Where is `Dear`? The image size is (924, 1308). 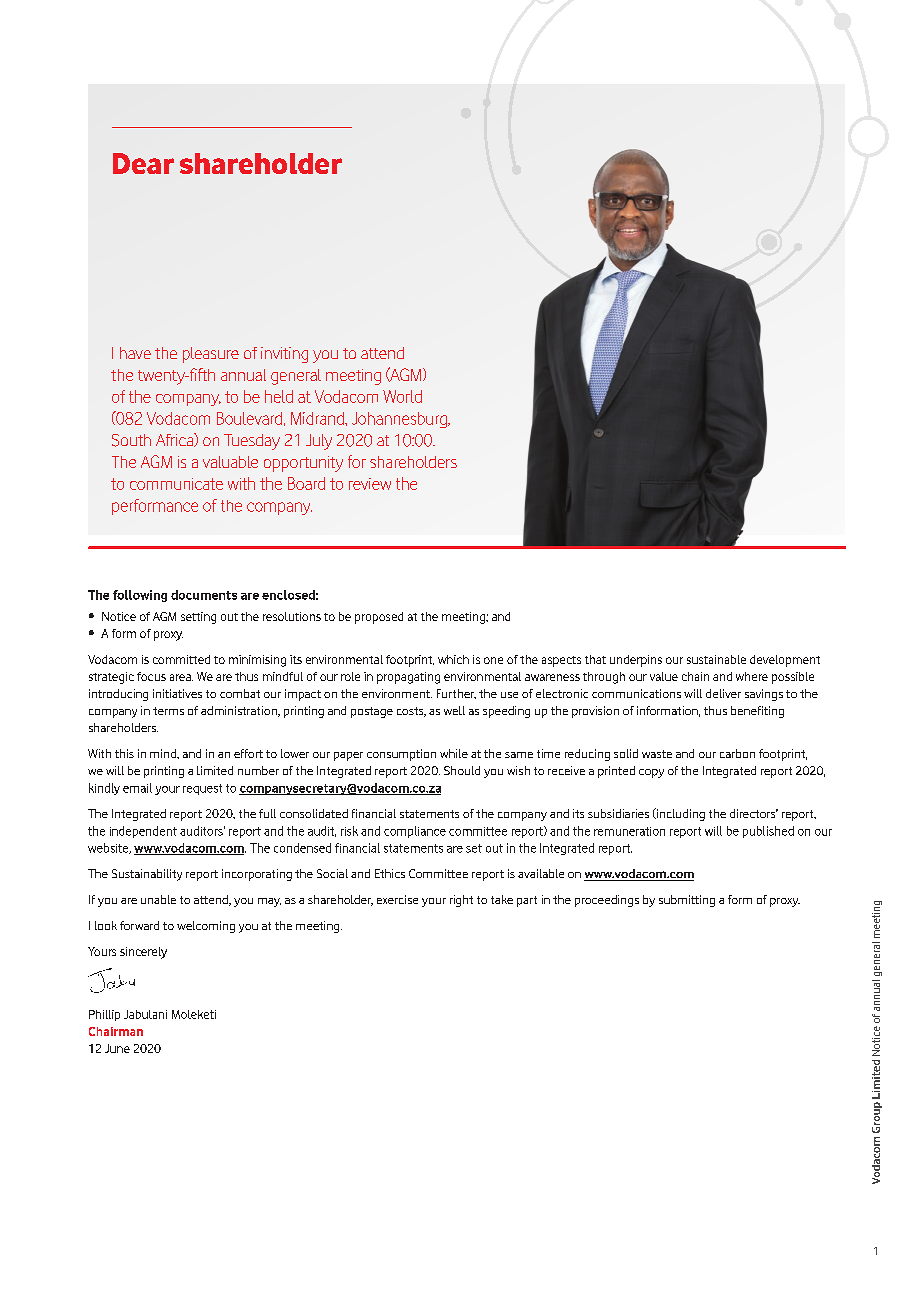 Dear is located at coordinates (143, 163).
